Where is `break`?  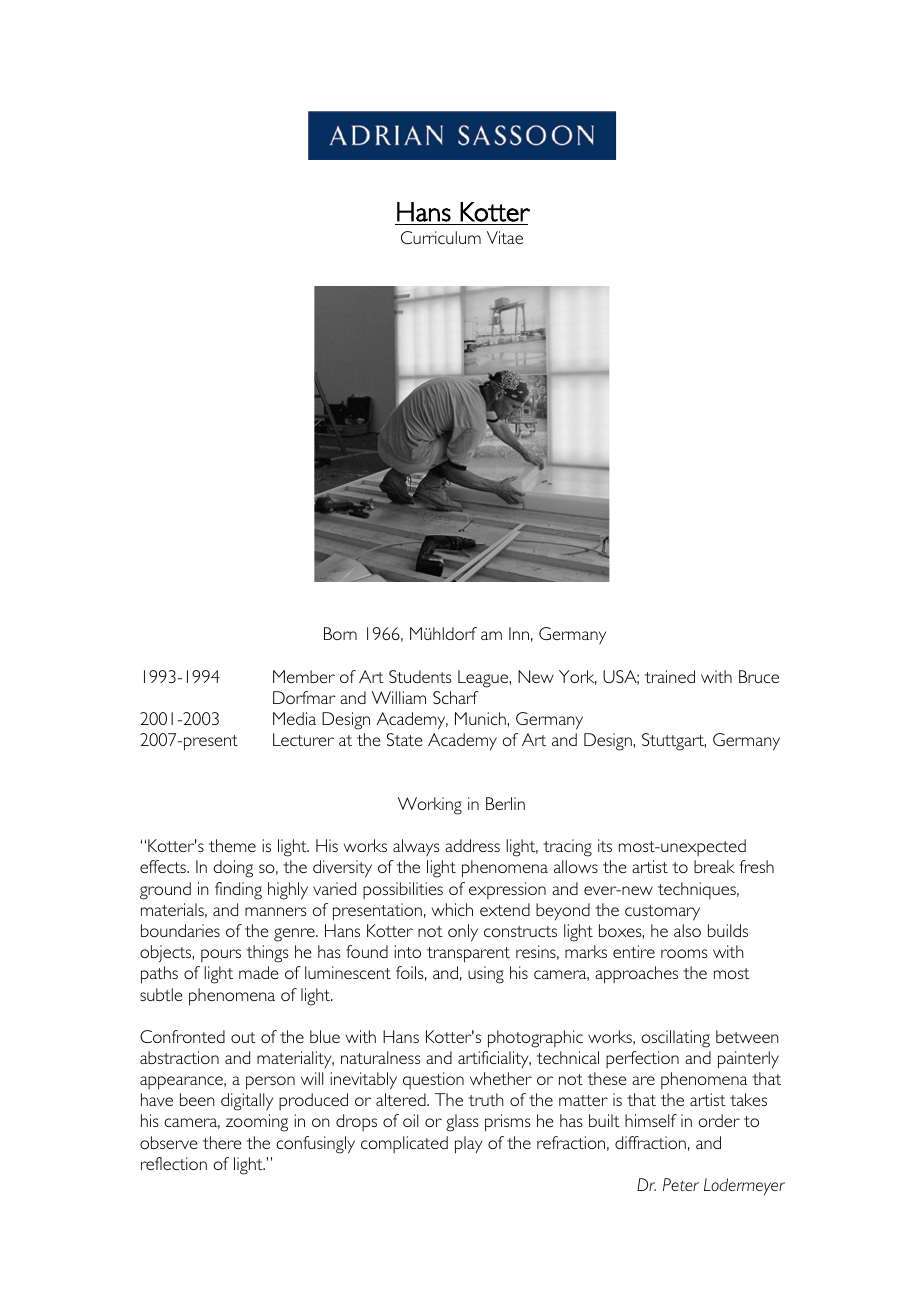 break is located at coordinates (714, 866).
